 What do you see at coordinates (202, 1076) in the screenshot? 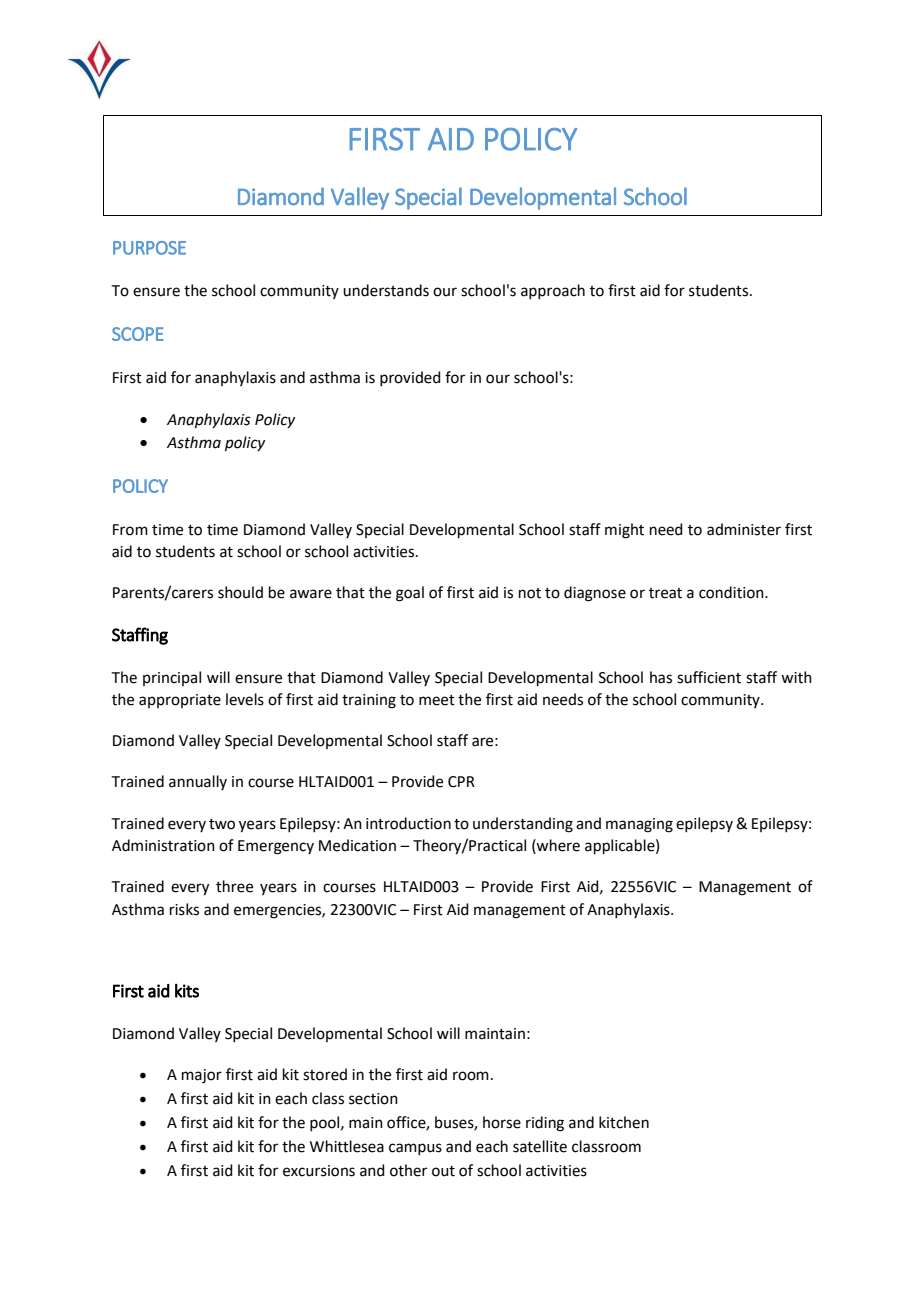
I see `major` at bounding box center [202, 1076].
